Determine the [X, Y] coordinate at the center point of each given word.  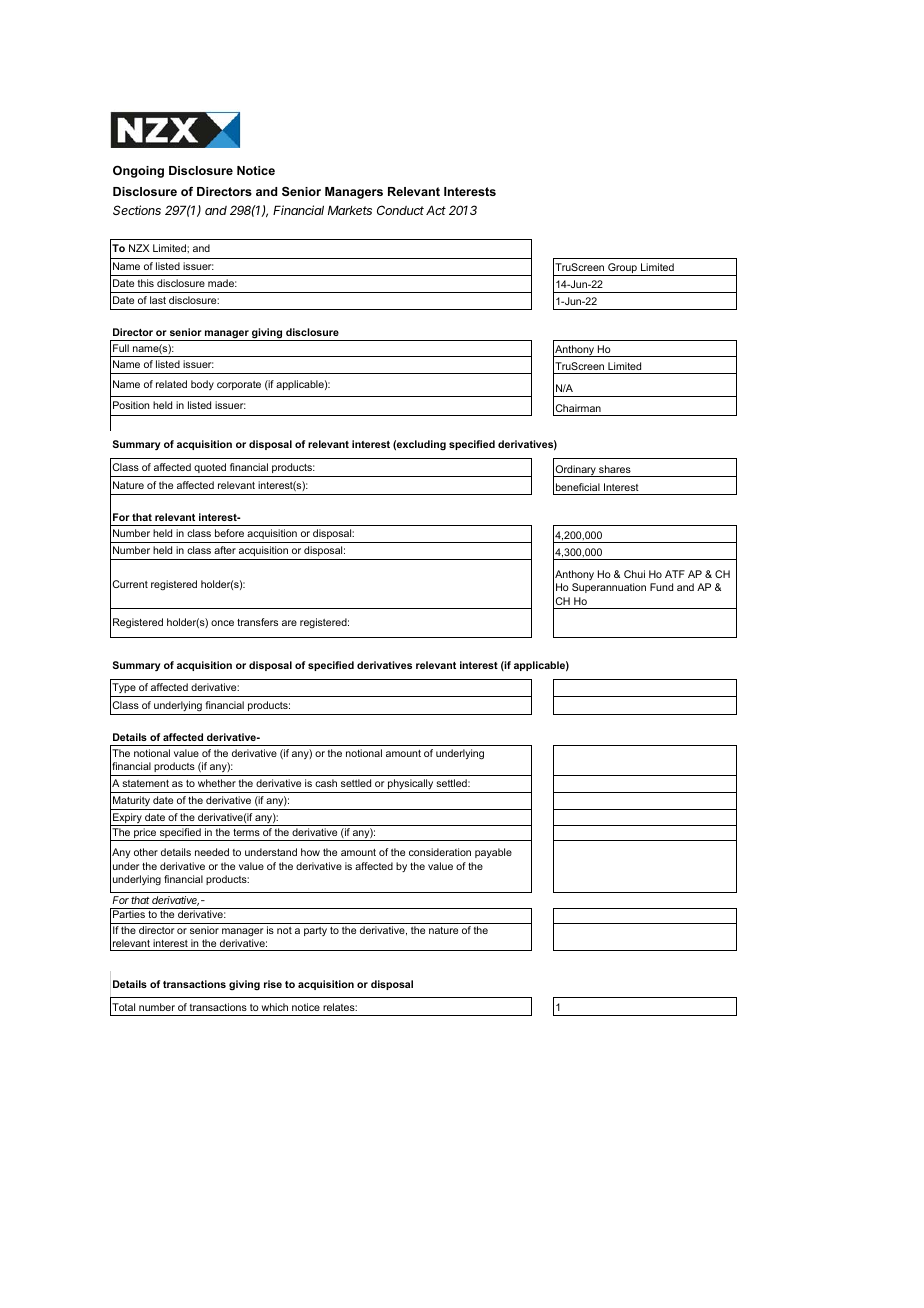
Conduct [400, 210]
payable [493, 853]
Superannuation [609, 588]
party [315, 931]
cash [326, 783]
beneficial [578, 487]
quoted [210, 468]
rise [273, 984]
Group [622, 269]
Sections [137, 210]
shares [615, 469]
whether [217, 783]
